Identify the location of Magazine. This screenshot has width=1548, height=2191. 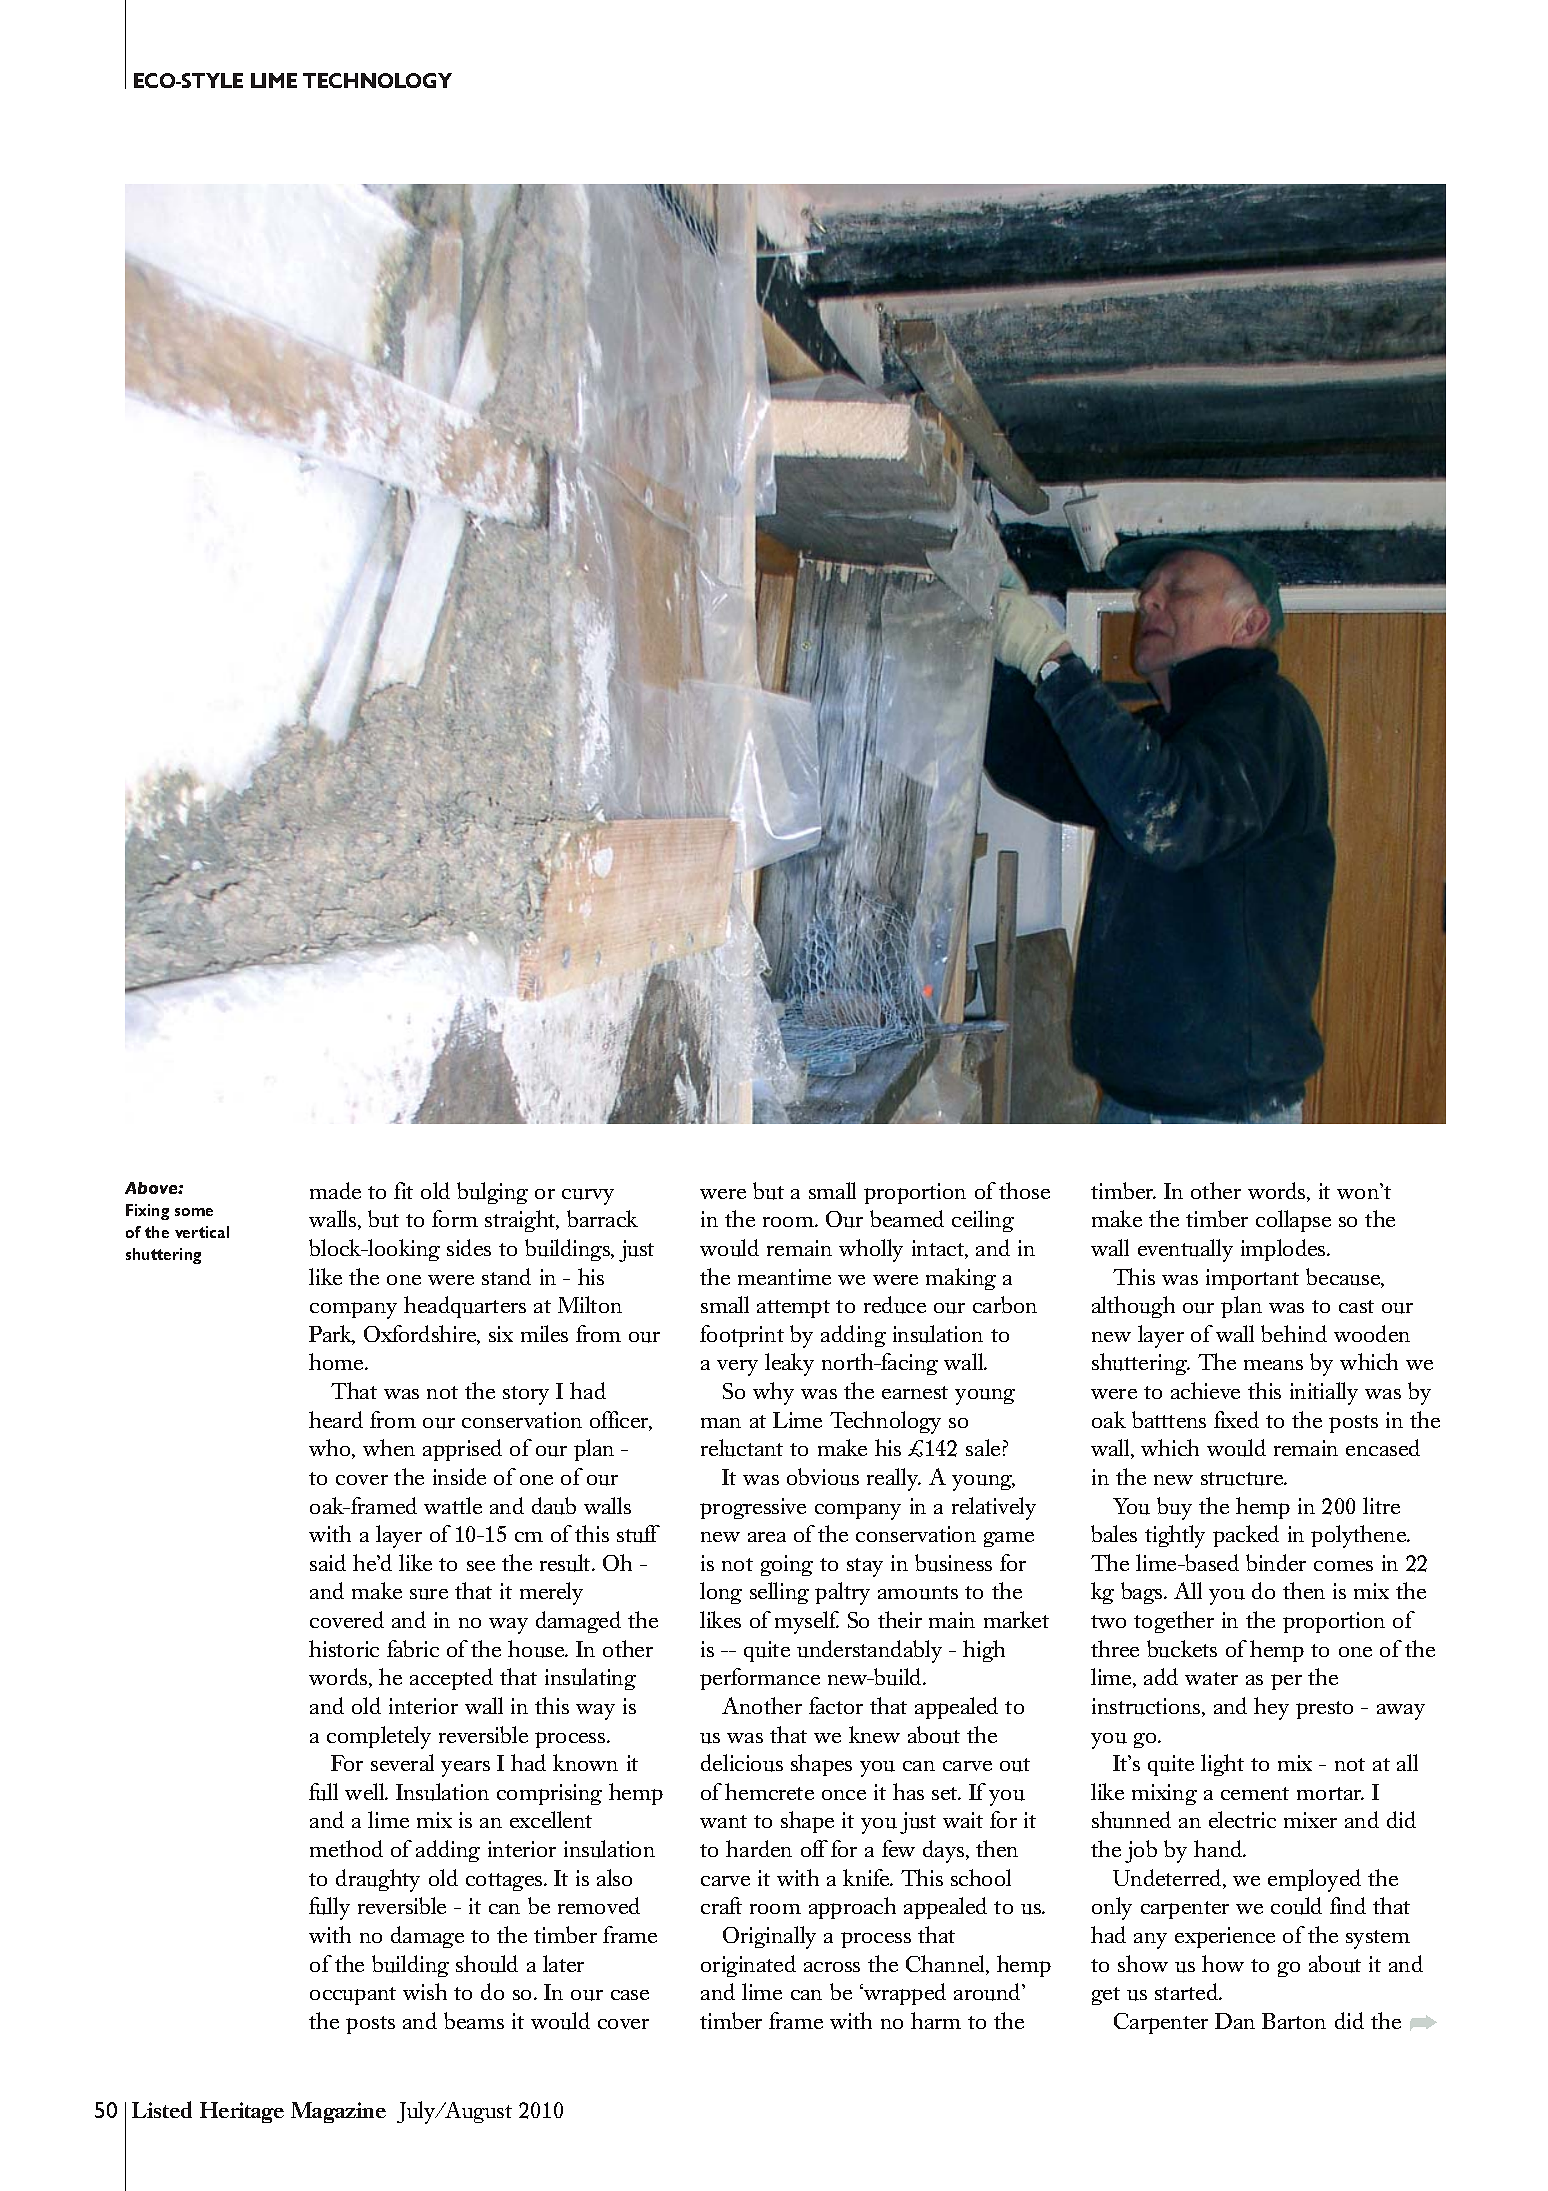
(338, 2112).
